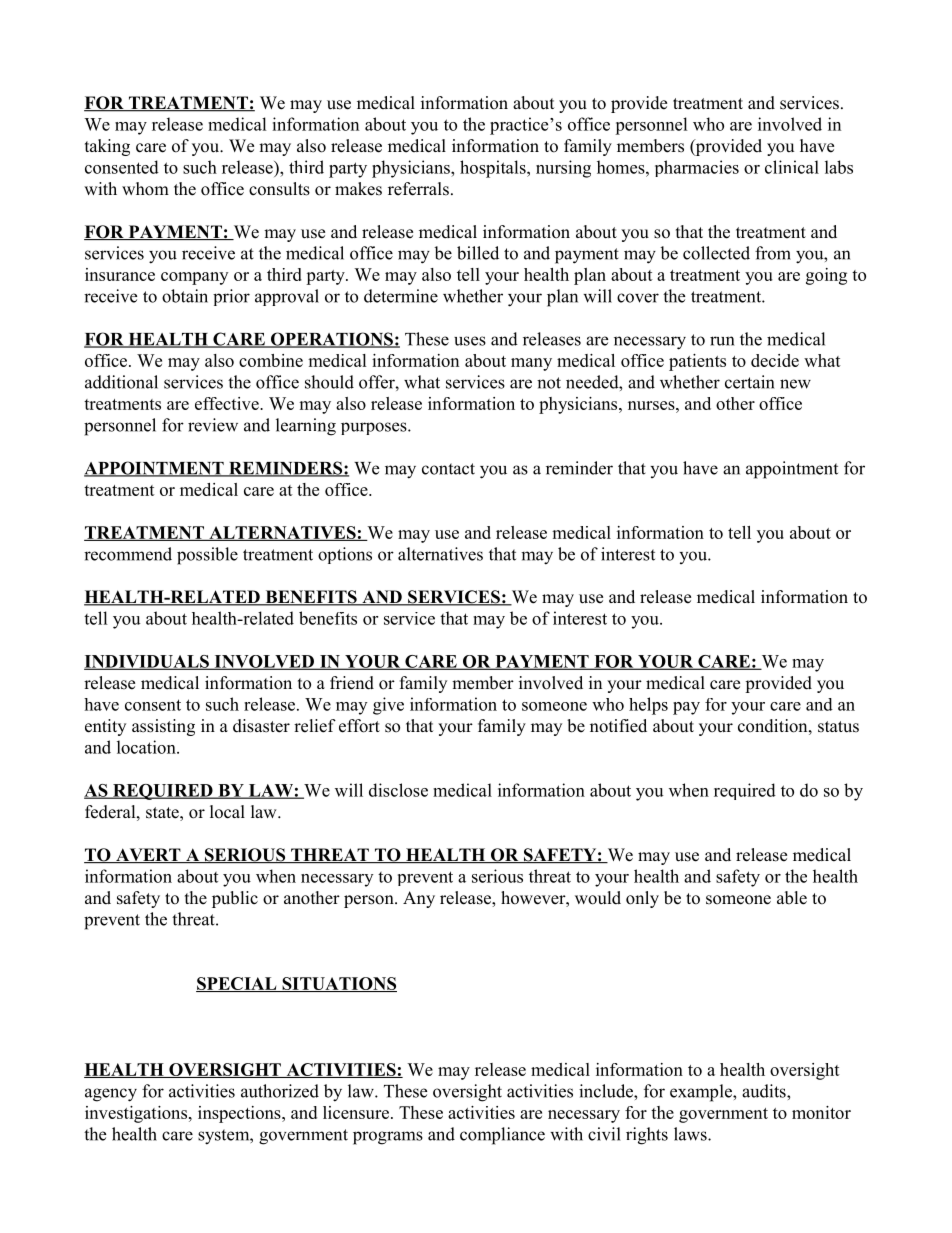 This document has height=1233, width=952. Describe the element at coordinates (838, 727) in the document. I see `status` at that location.
